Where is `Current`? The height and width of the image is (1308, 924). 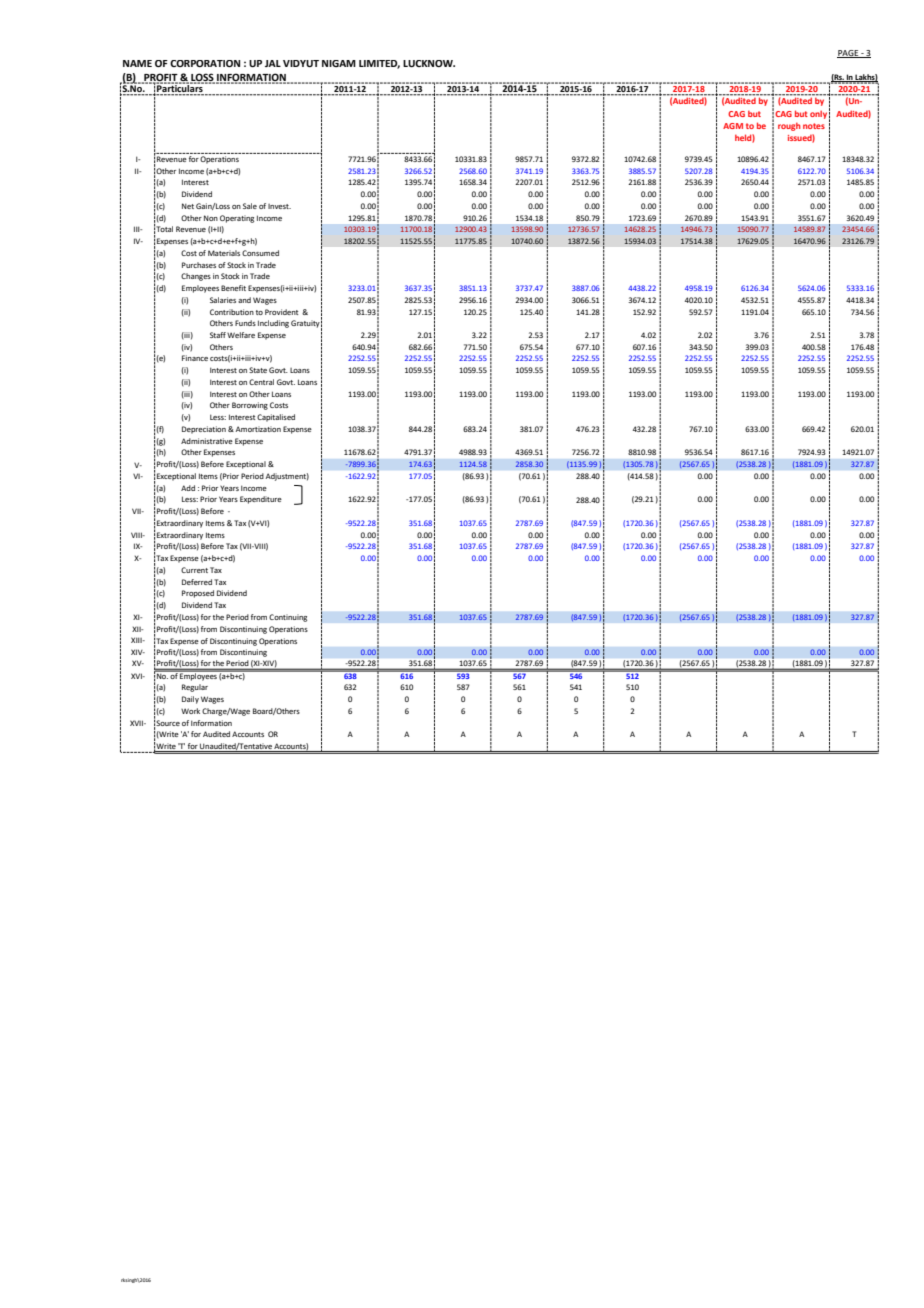 Current is located at coordinates (194, 570).
